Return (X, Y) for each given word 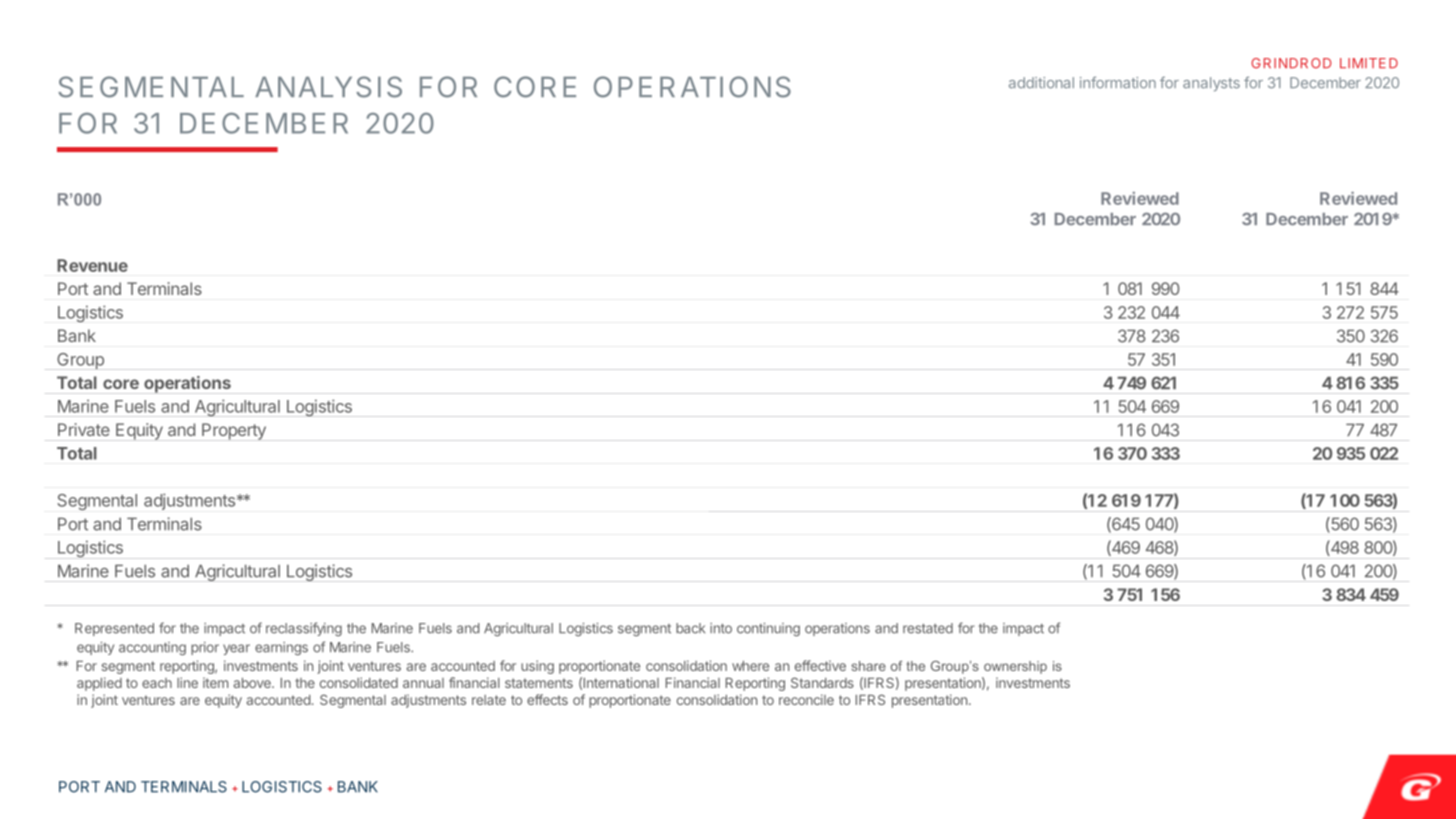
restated (928, 628)
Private (84, 429)
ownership (1015, 667)
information (1118, 82)
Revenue (92, 265)
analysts (1211, 84)
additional (1041, 82)
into (721, 628)
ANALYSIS (328, 87)
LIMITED (1369, 63)
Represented (114, 629)
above (253, 683)
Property (234, 431)
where (750, 666)
